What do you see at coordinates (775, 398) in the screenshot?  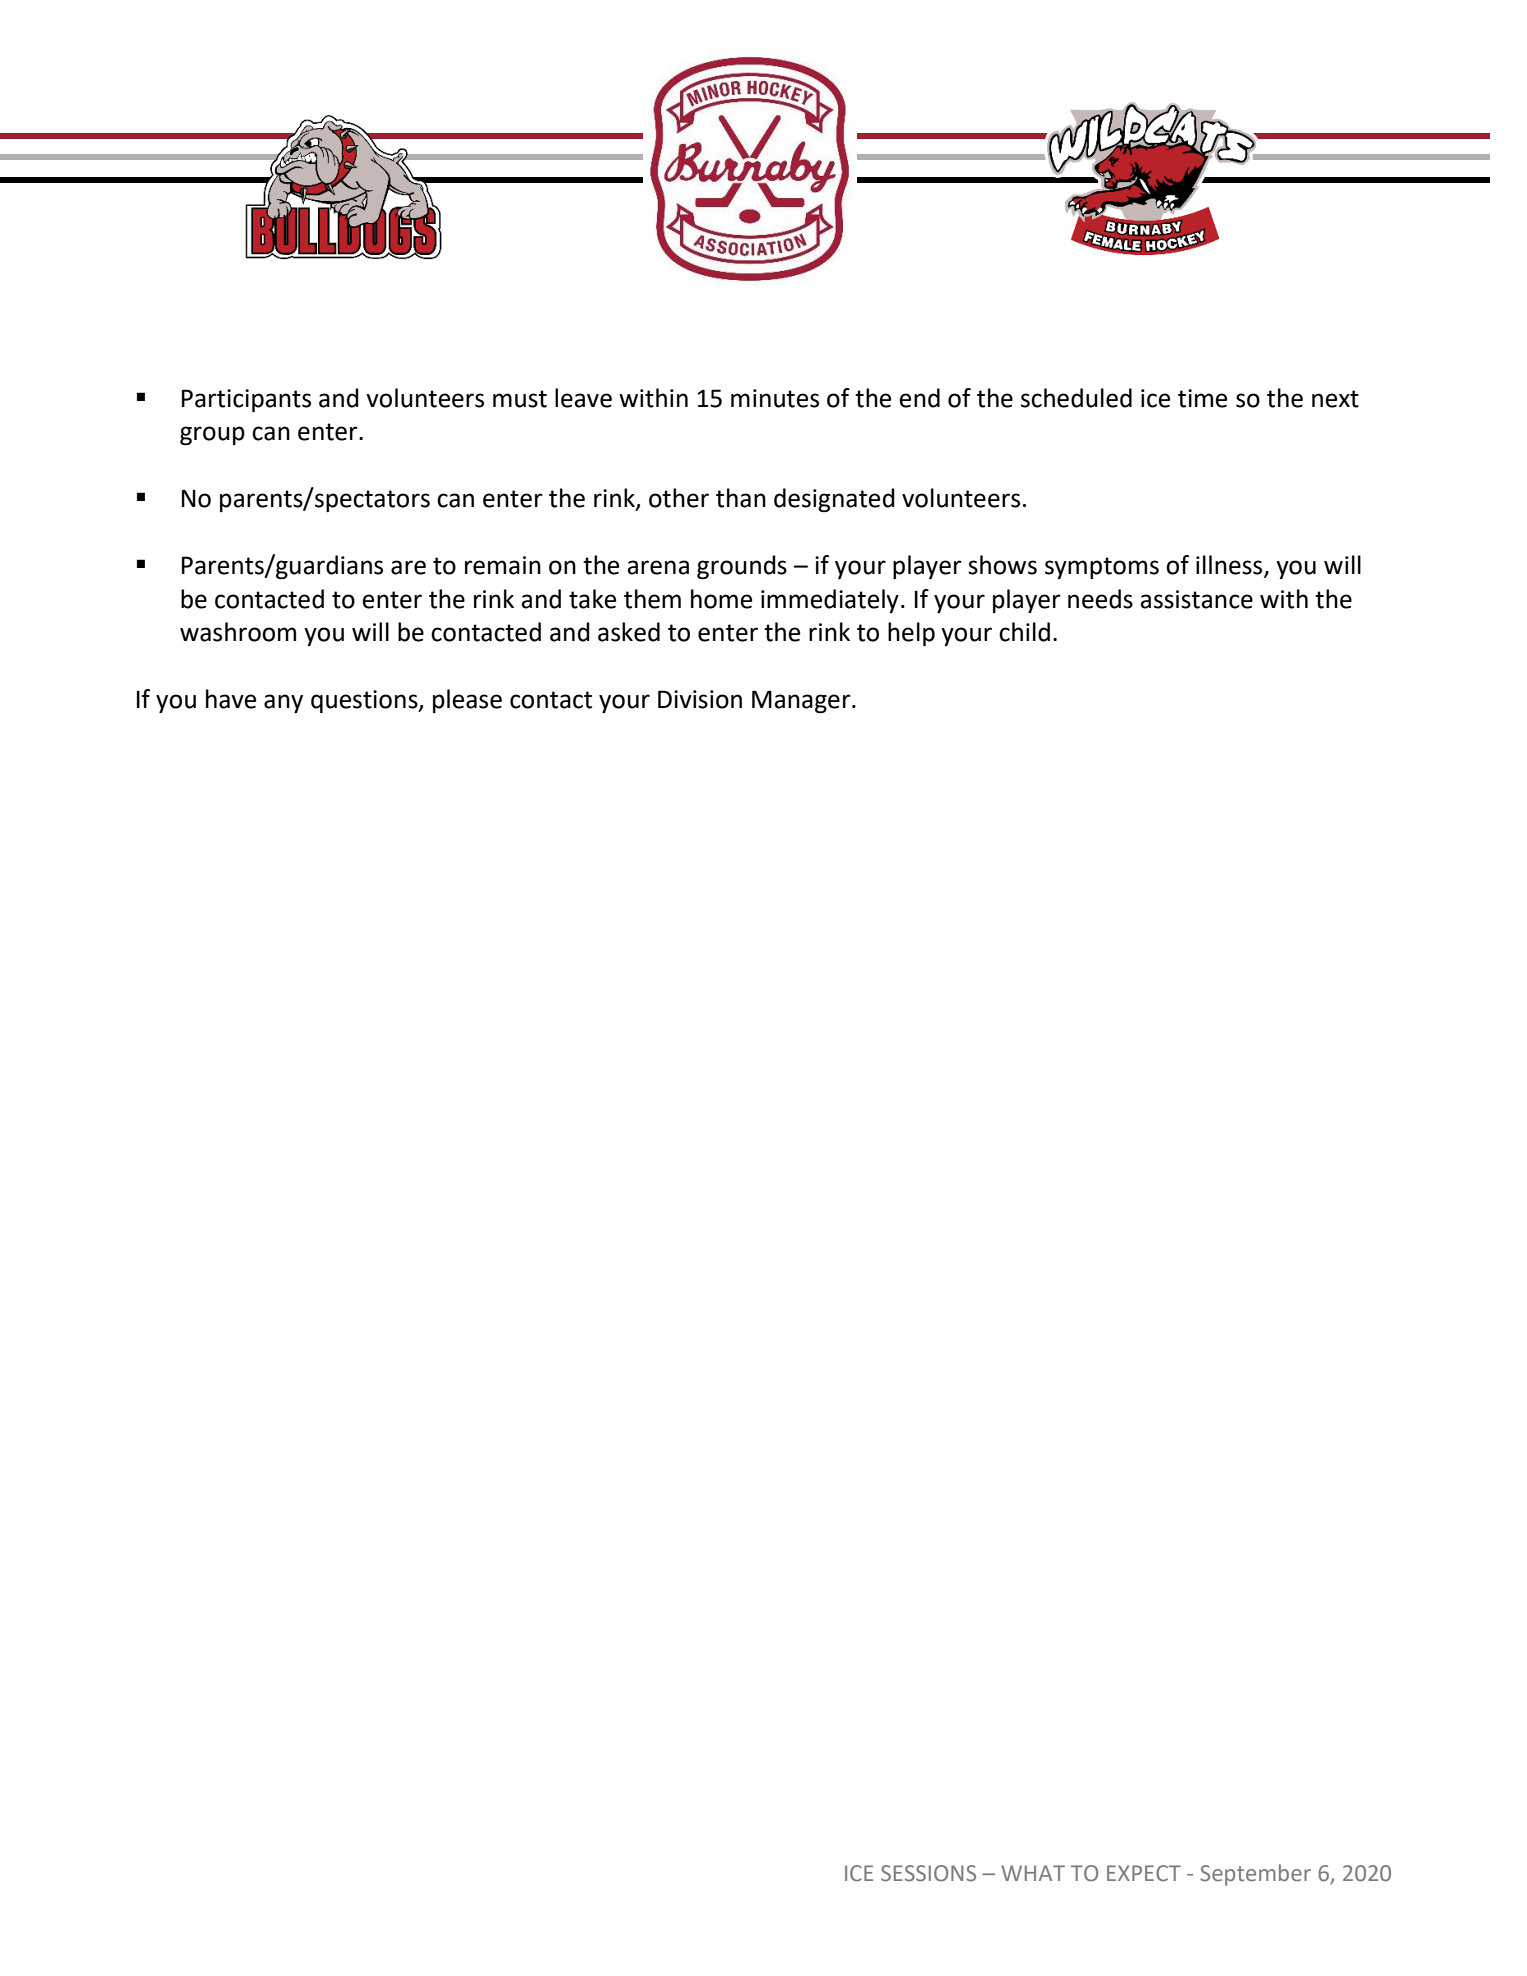 I see `minutes` at bounding box center [775, 398].
